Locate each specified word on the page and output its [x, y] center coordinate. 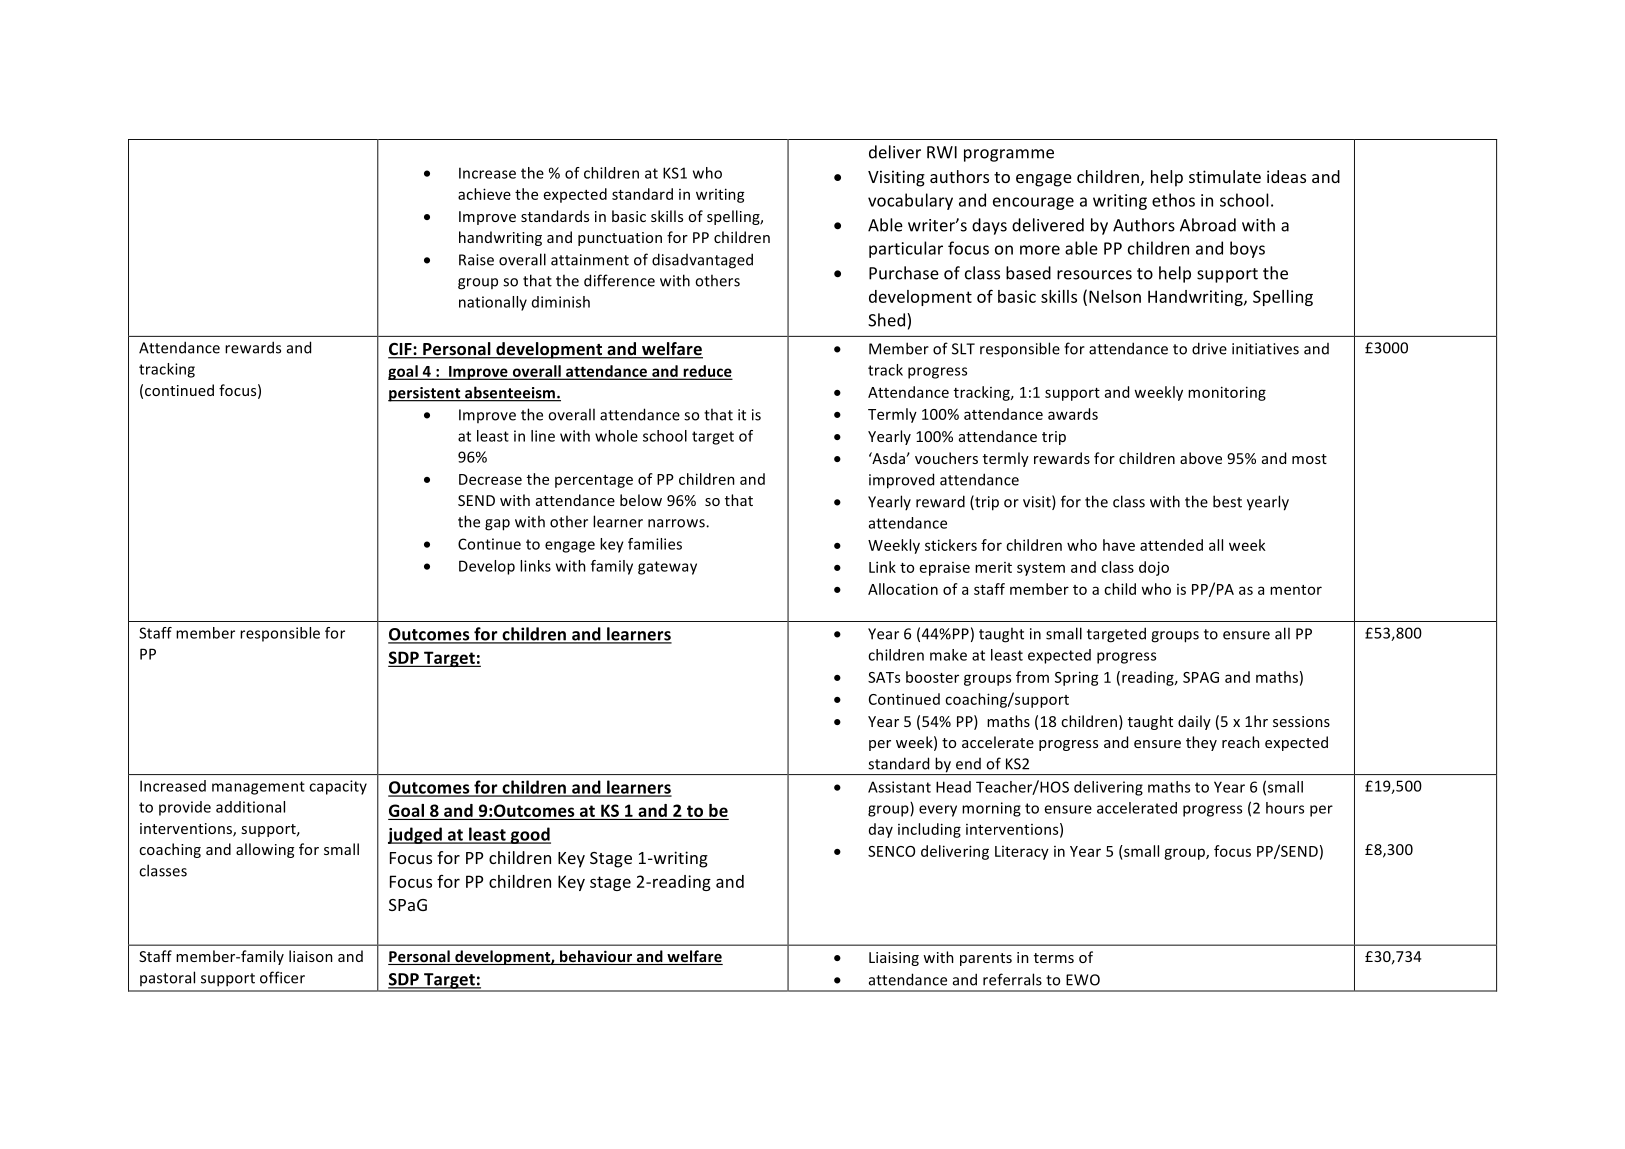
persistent [425, 394]
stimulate [1225, 176]
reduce [707, 372]
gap [497, 525]
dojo [1154, 568]
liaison [311, 956]
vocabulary [910, 201]
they [1201, 743]
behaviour [596, 957]
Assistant [899, 787]
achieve [484, 194]
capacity [338, 787]
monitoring [1227, 393]
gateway [667, 568]
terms [1054, 958]
